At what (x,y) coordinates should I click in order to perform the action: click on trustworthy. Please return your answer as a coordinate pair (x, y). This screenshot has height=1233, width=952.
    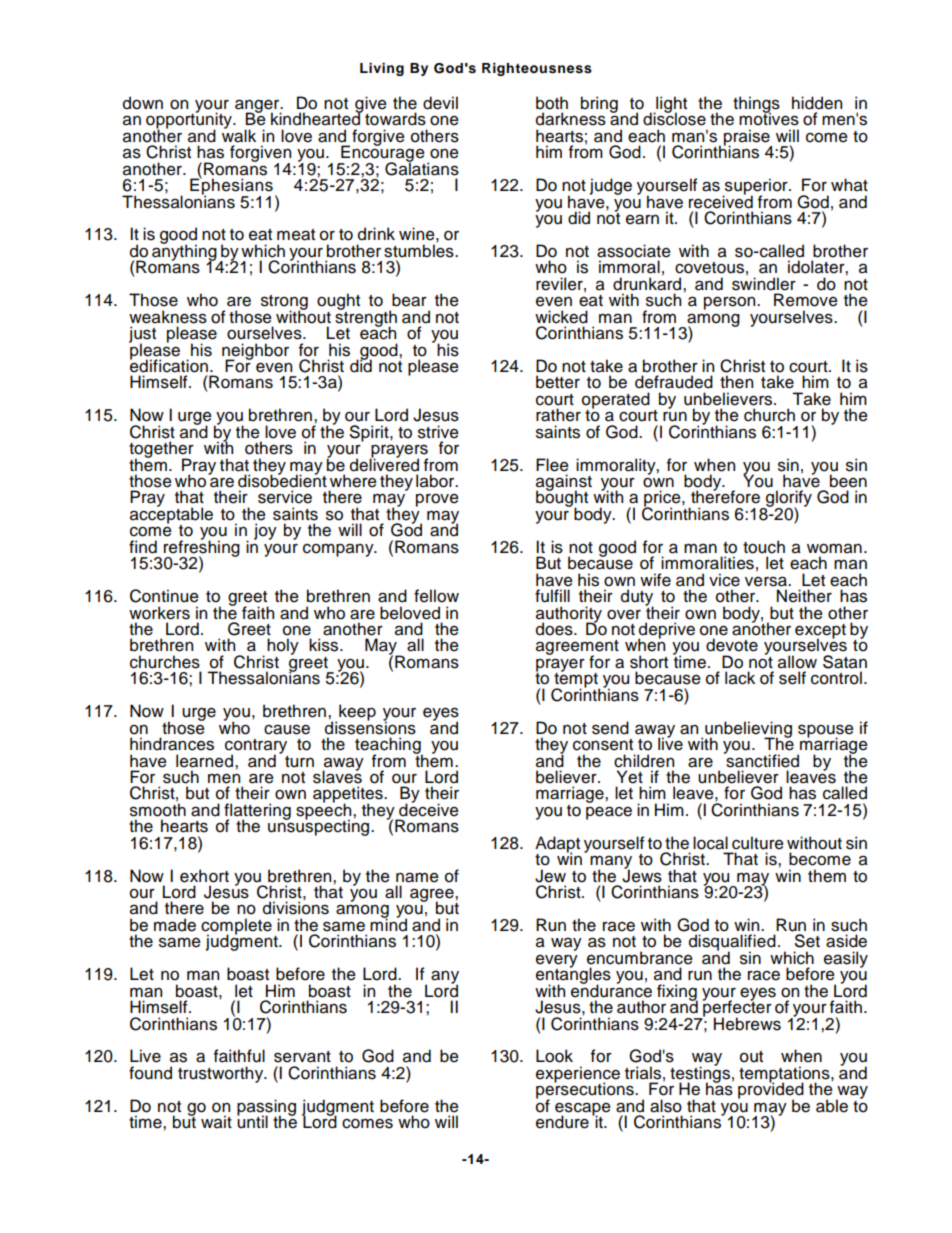
    Looking at the image, I should click on (222, 1074).
